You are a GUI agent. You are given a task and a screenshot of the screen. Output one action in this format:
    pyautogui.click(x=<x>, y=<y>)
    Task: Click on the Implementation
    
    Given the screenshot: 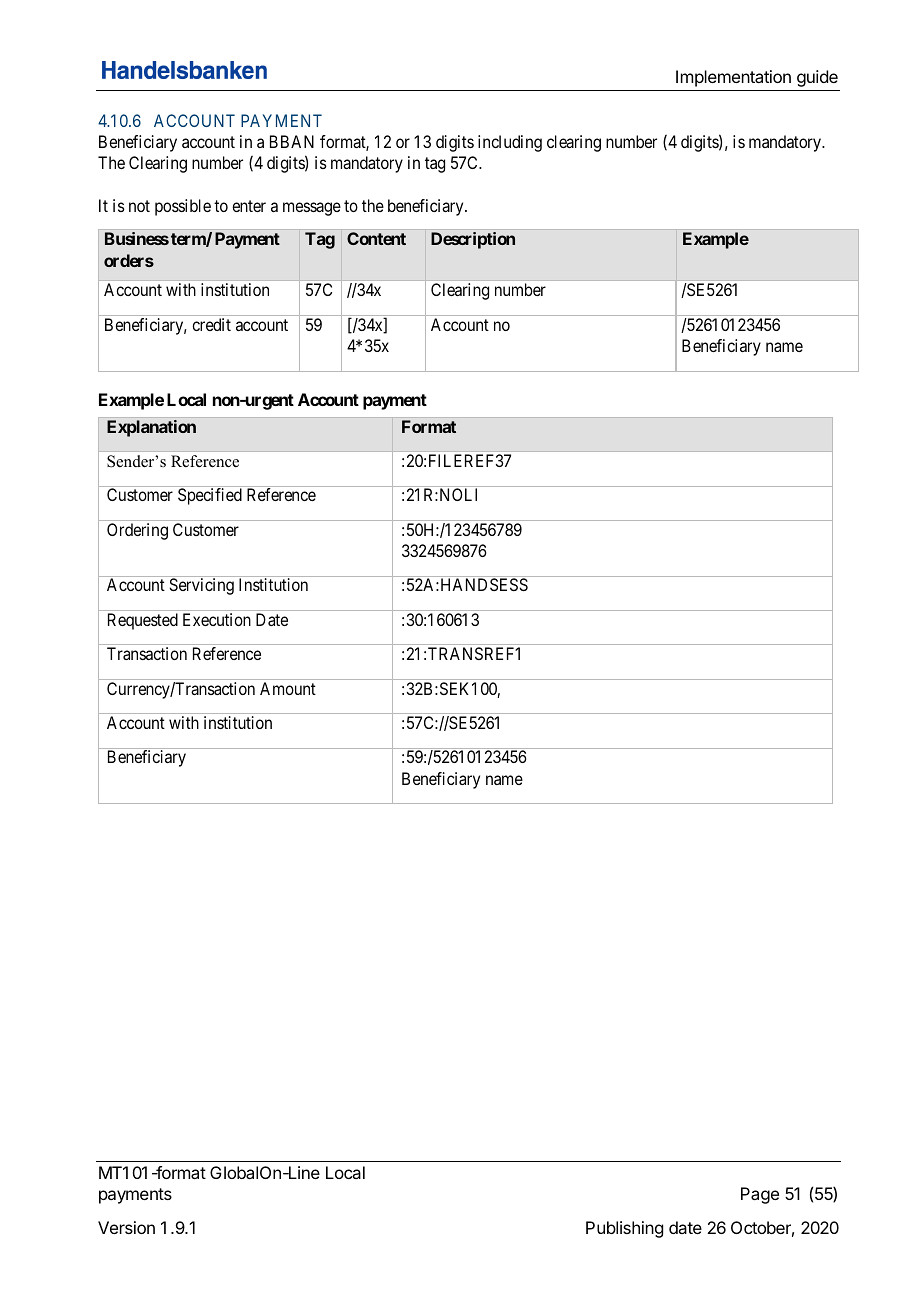 What is the action you would take?
    pyautogui.click(x=733, y=78)
